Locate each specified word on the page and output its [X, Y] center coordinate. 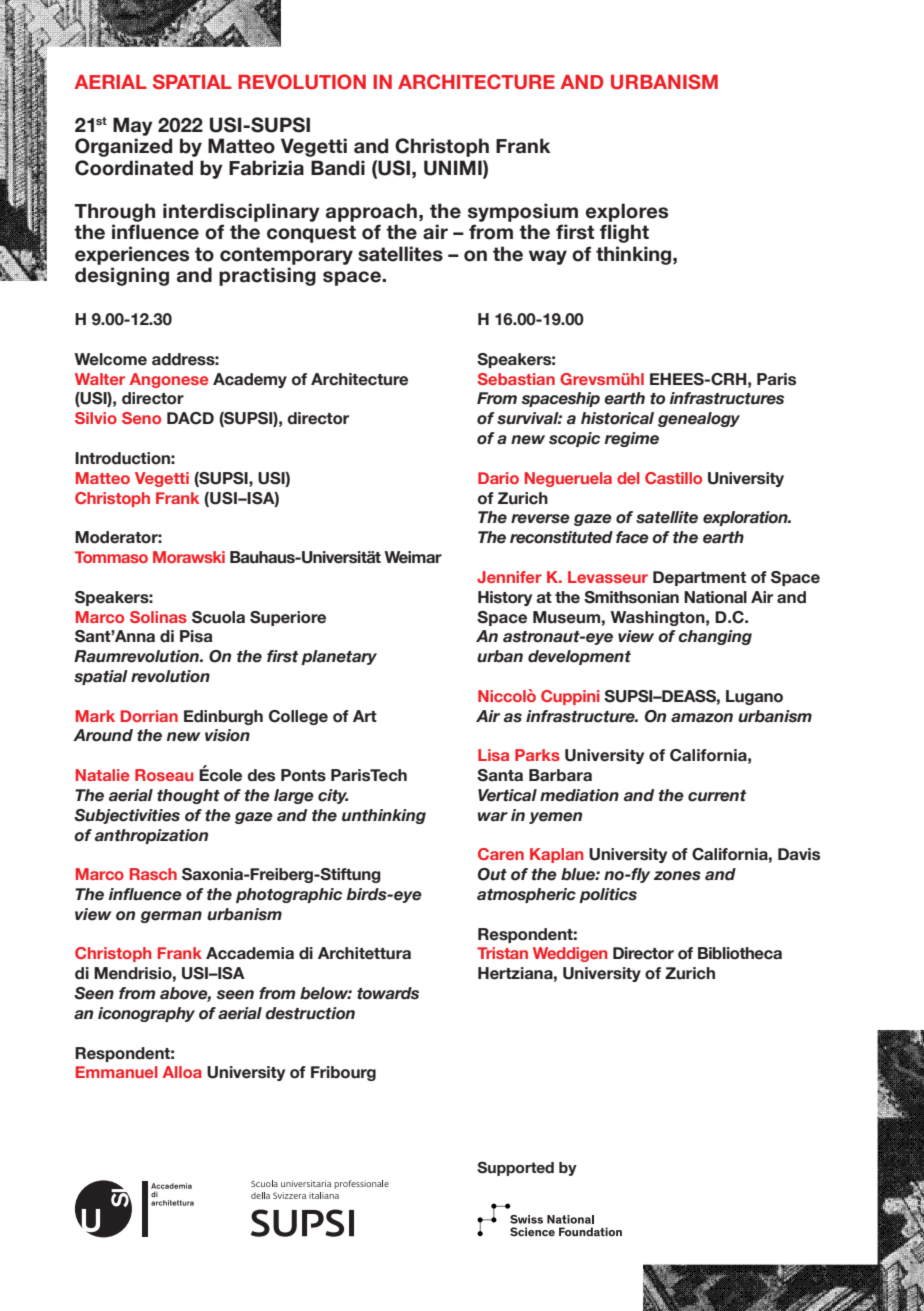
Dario [498, 478]
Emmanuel [117, 1072]
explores [627, 212]
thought [188, 796]
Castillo [673, 478]
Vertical [507, 795]
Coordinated [134, 168]
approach [371, 212]
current [717, 796]
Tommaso [111, 557]
